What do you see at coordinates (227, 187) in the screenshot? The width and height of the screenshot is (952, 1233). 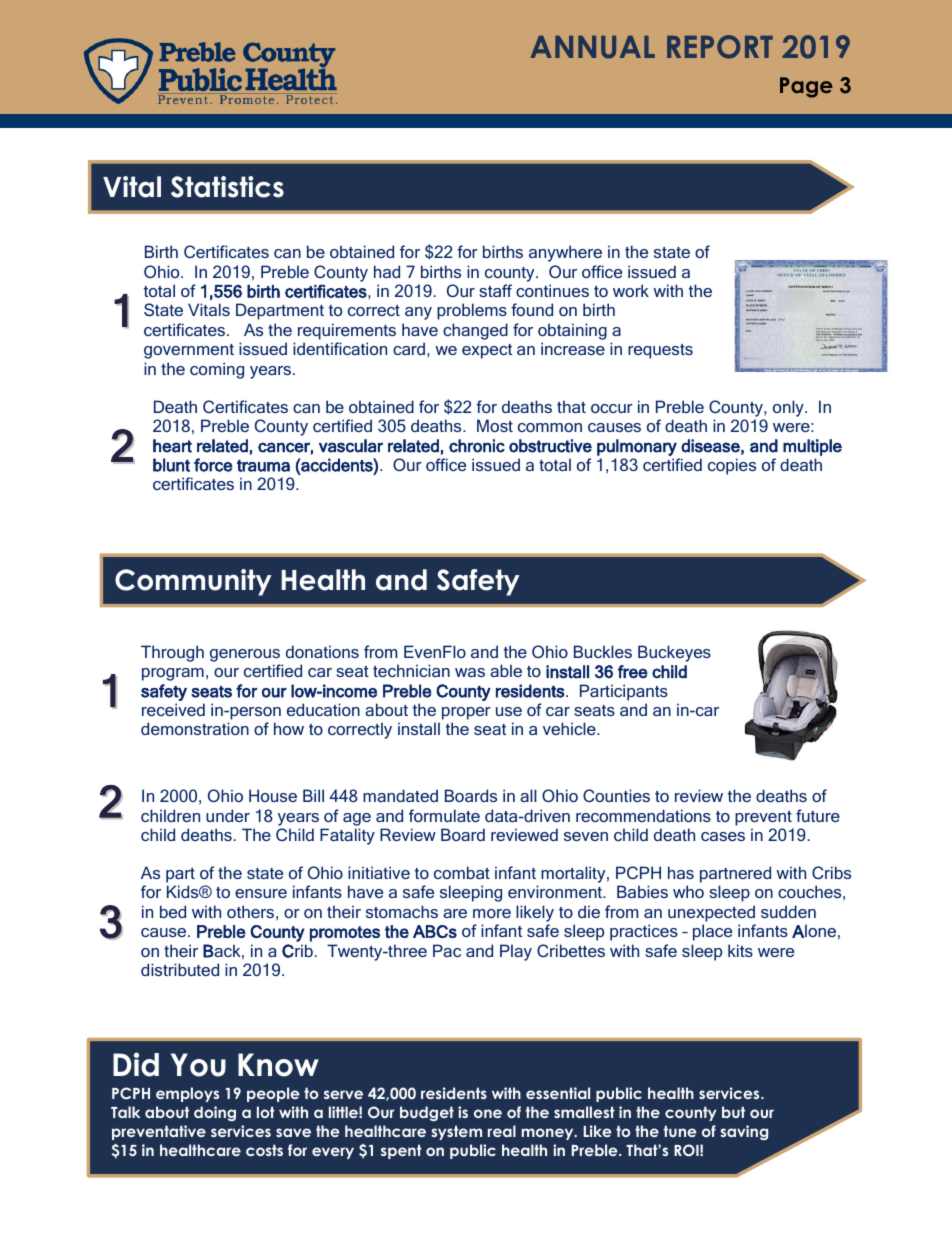 I see `Statistics` at bounding box center [227, 187].
